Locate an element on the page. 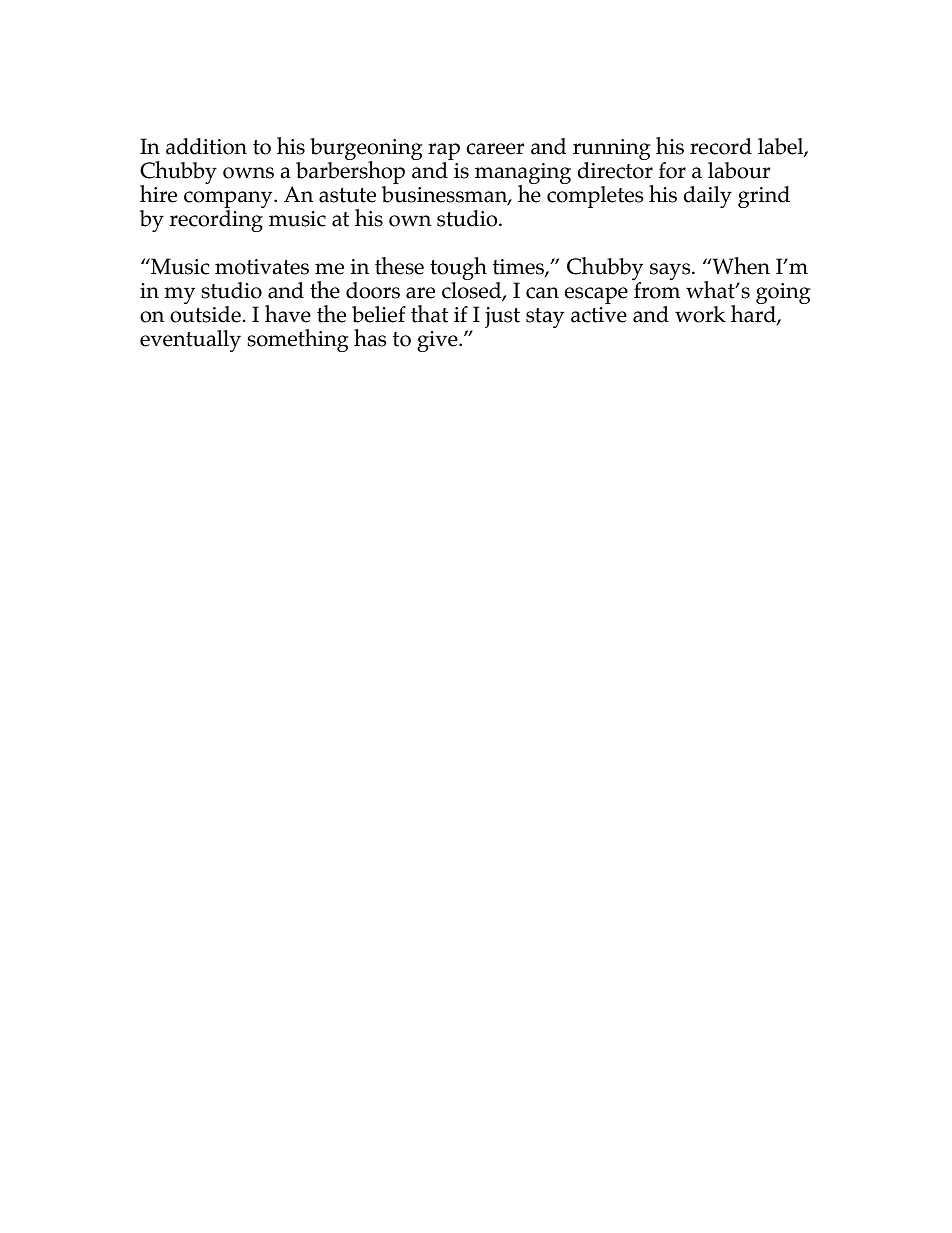 The height and width of the page is (1233, 952). running is located at coordinates (612, 149).
